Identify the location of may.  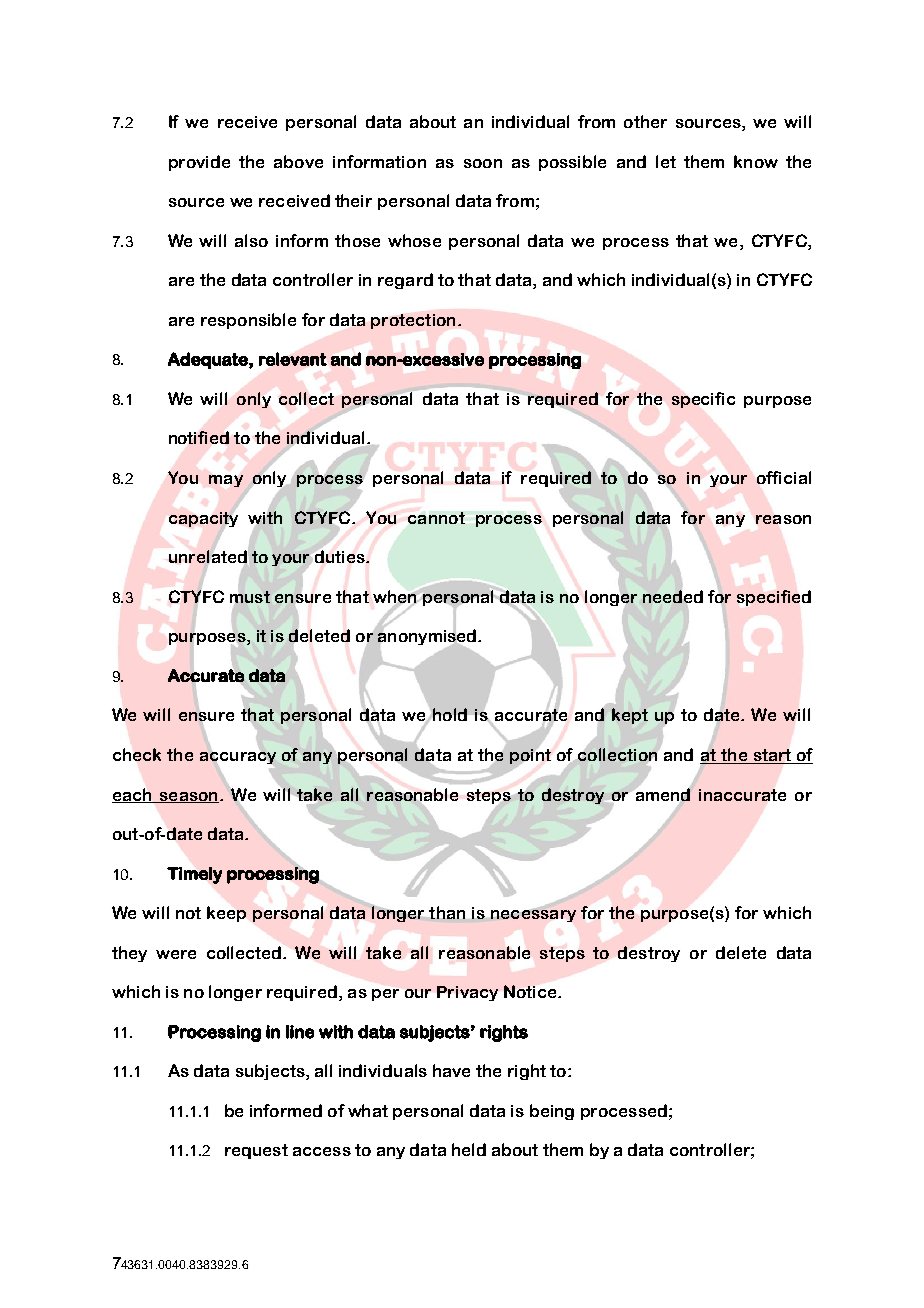
(226, 481).
